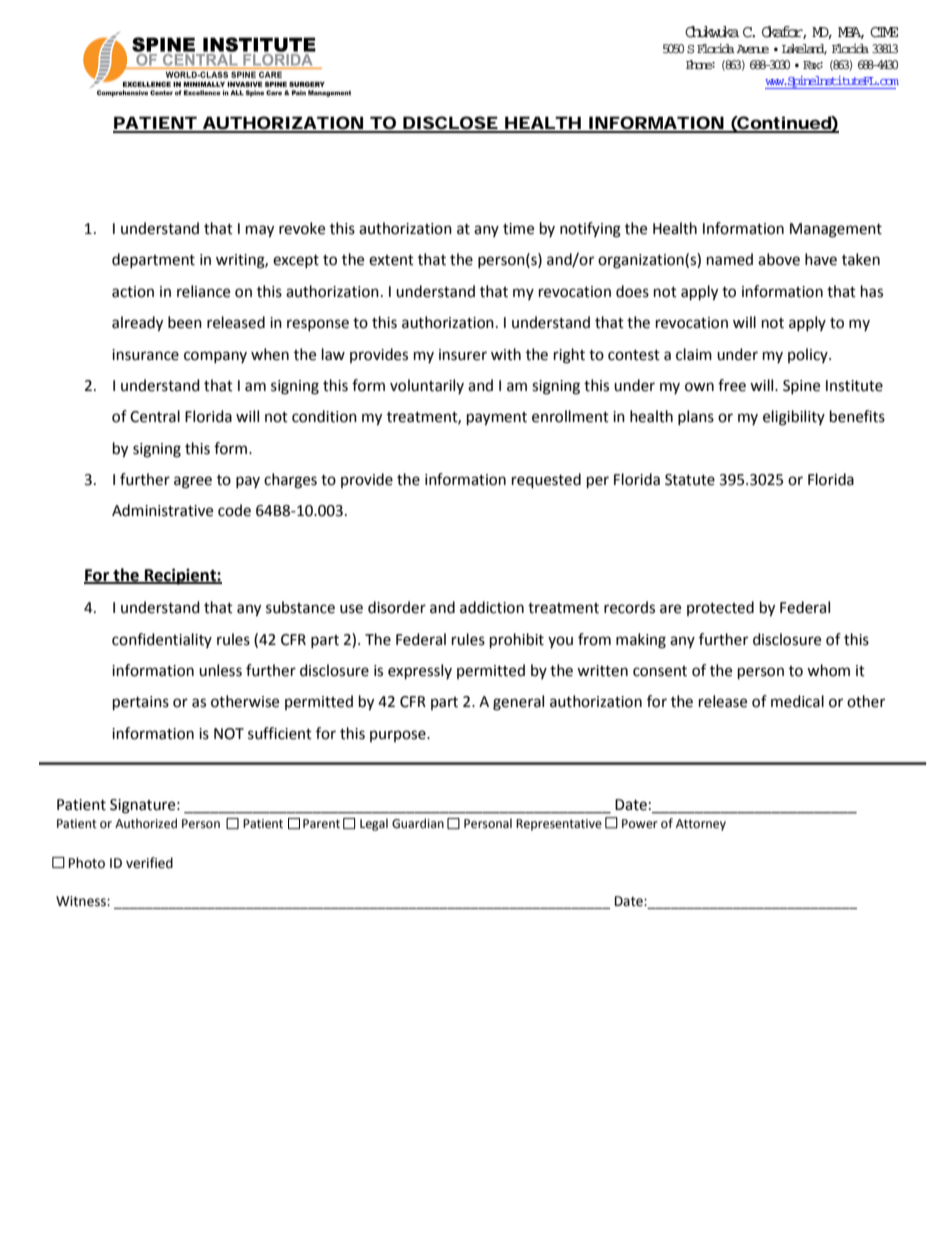  What do you see at coordinates (162, 640) in the screenshot?
I see `confidentiality` at bounding box center [162, 640].
